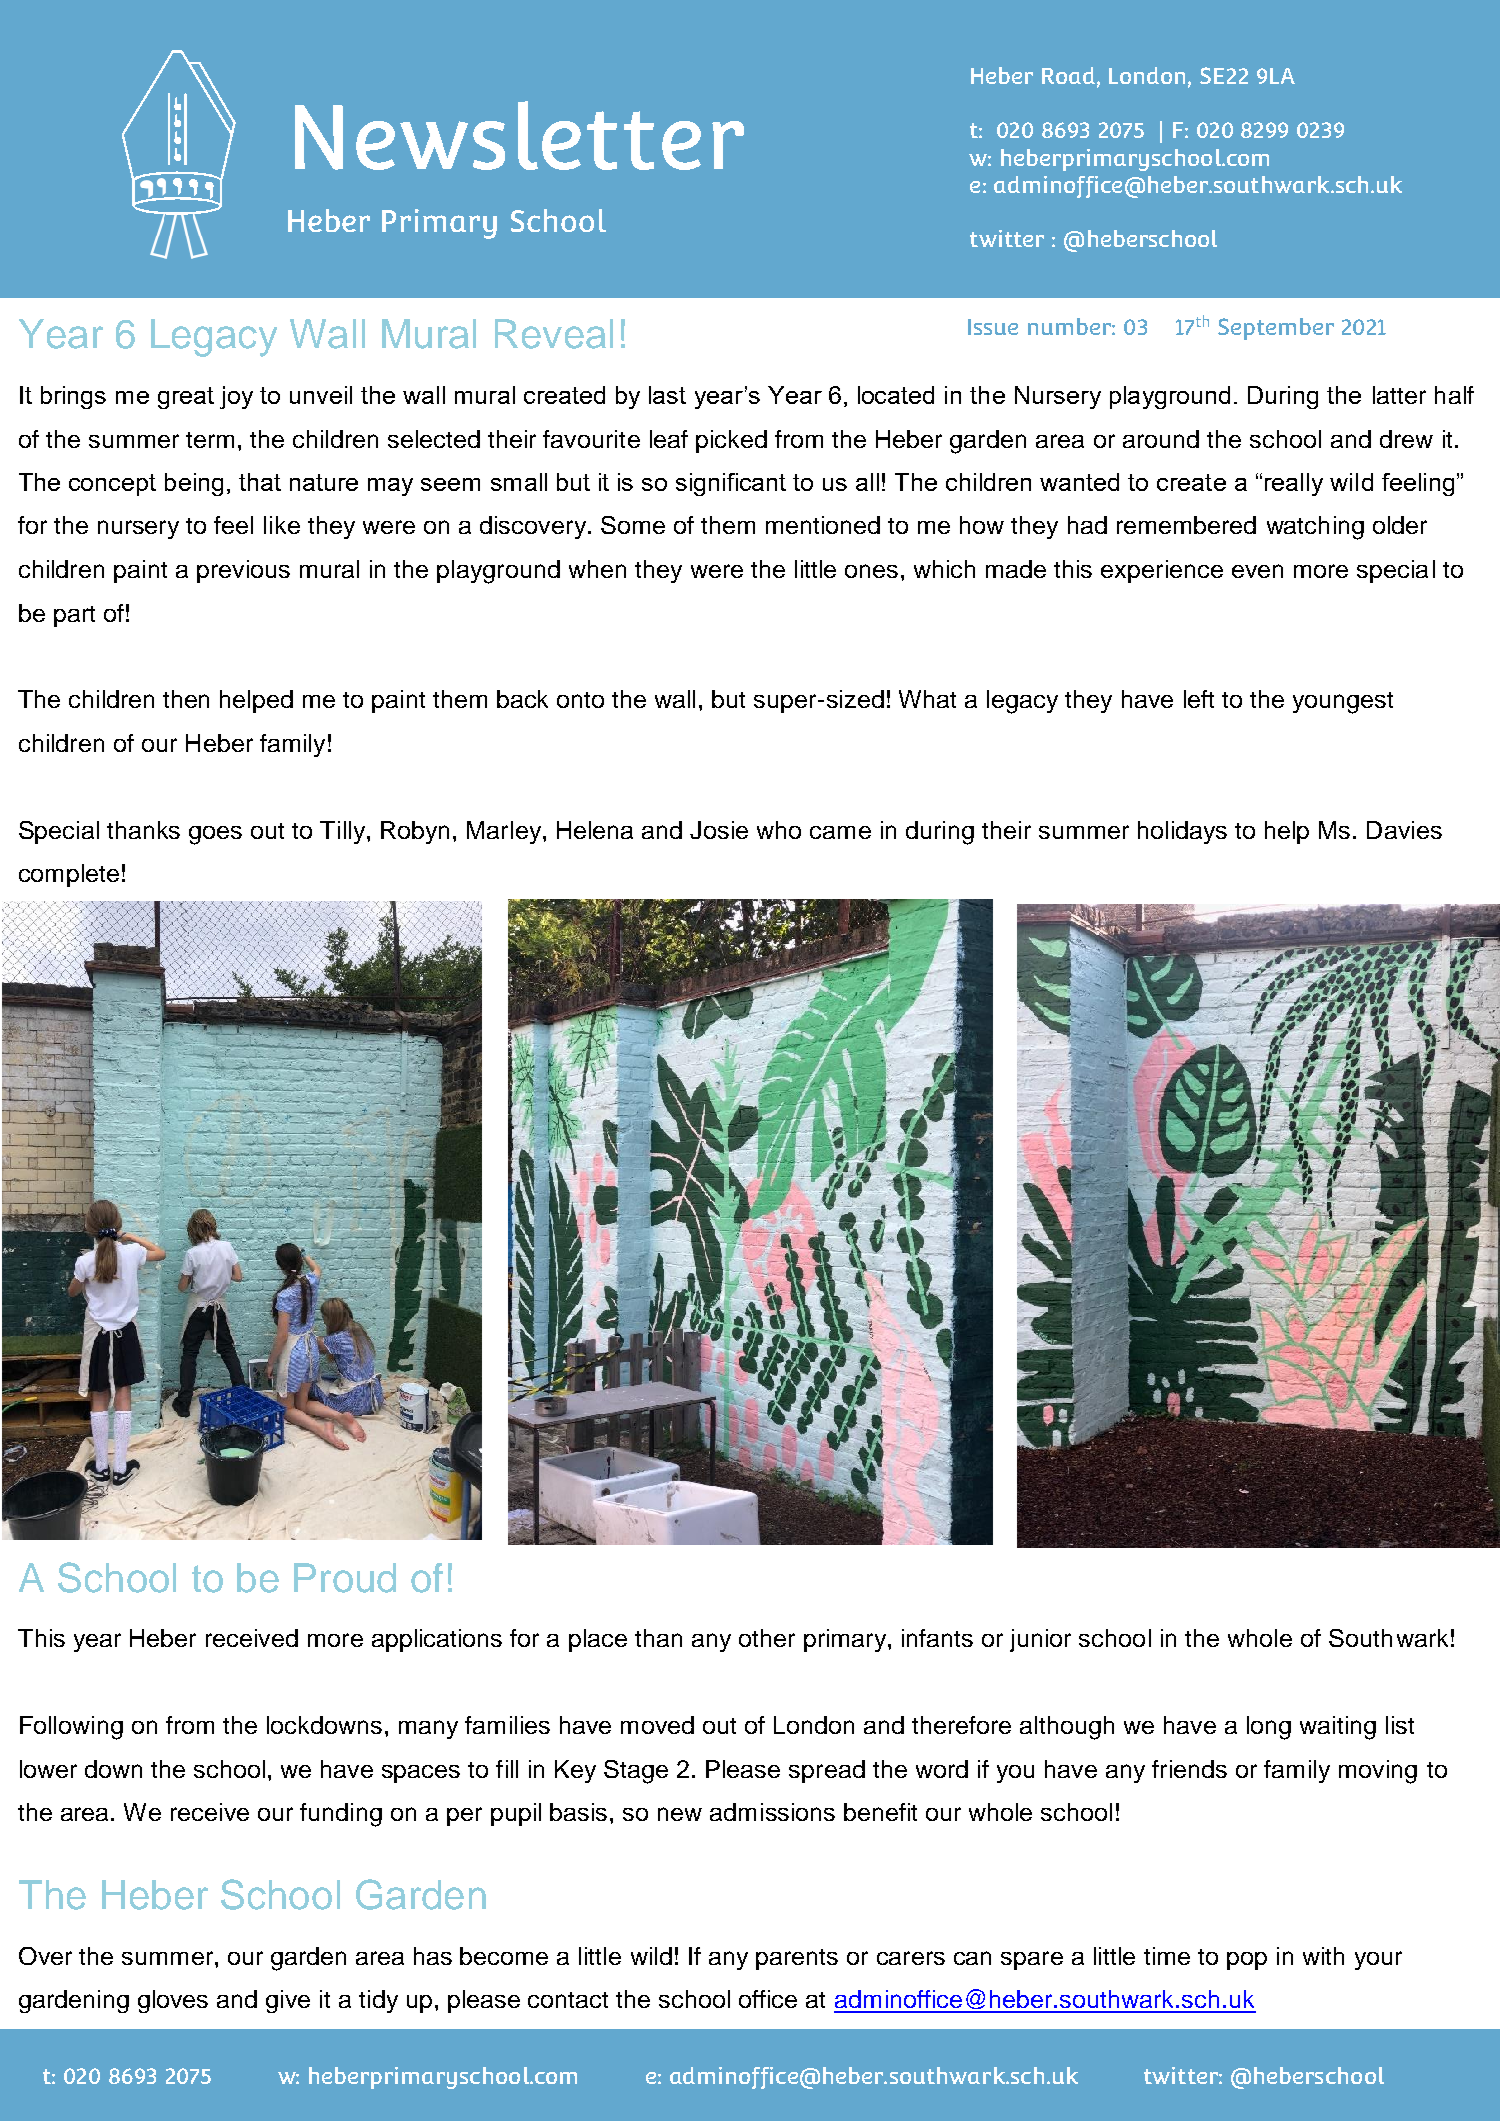 The image size is (1500, 2121). Describe the element at coordinates (236, 397) in the page. I see `joy` at that location.
